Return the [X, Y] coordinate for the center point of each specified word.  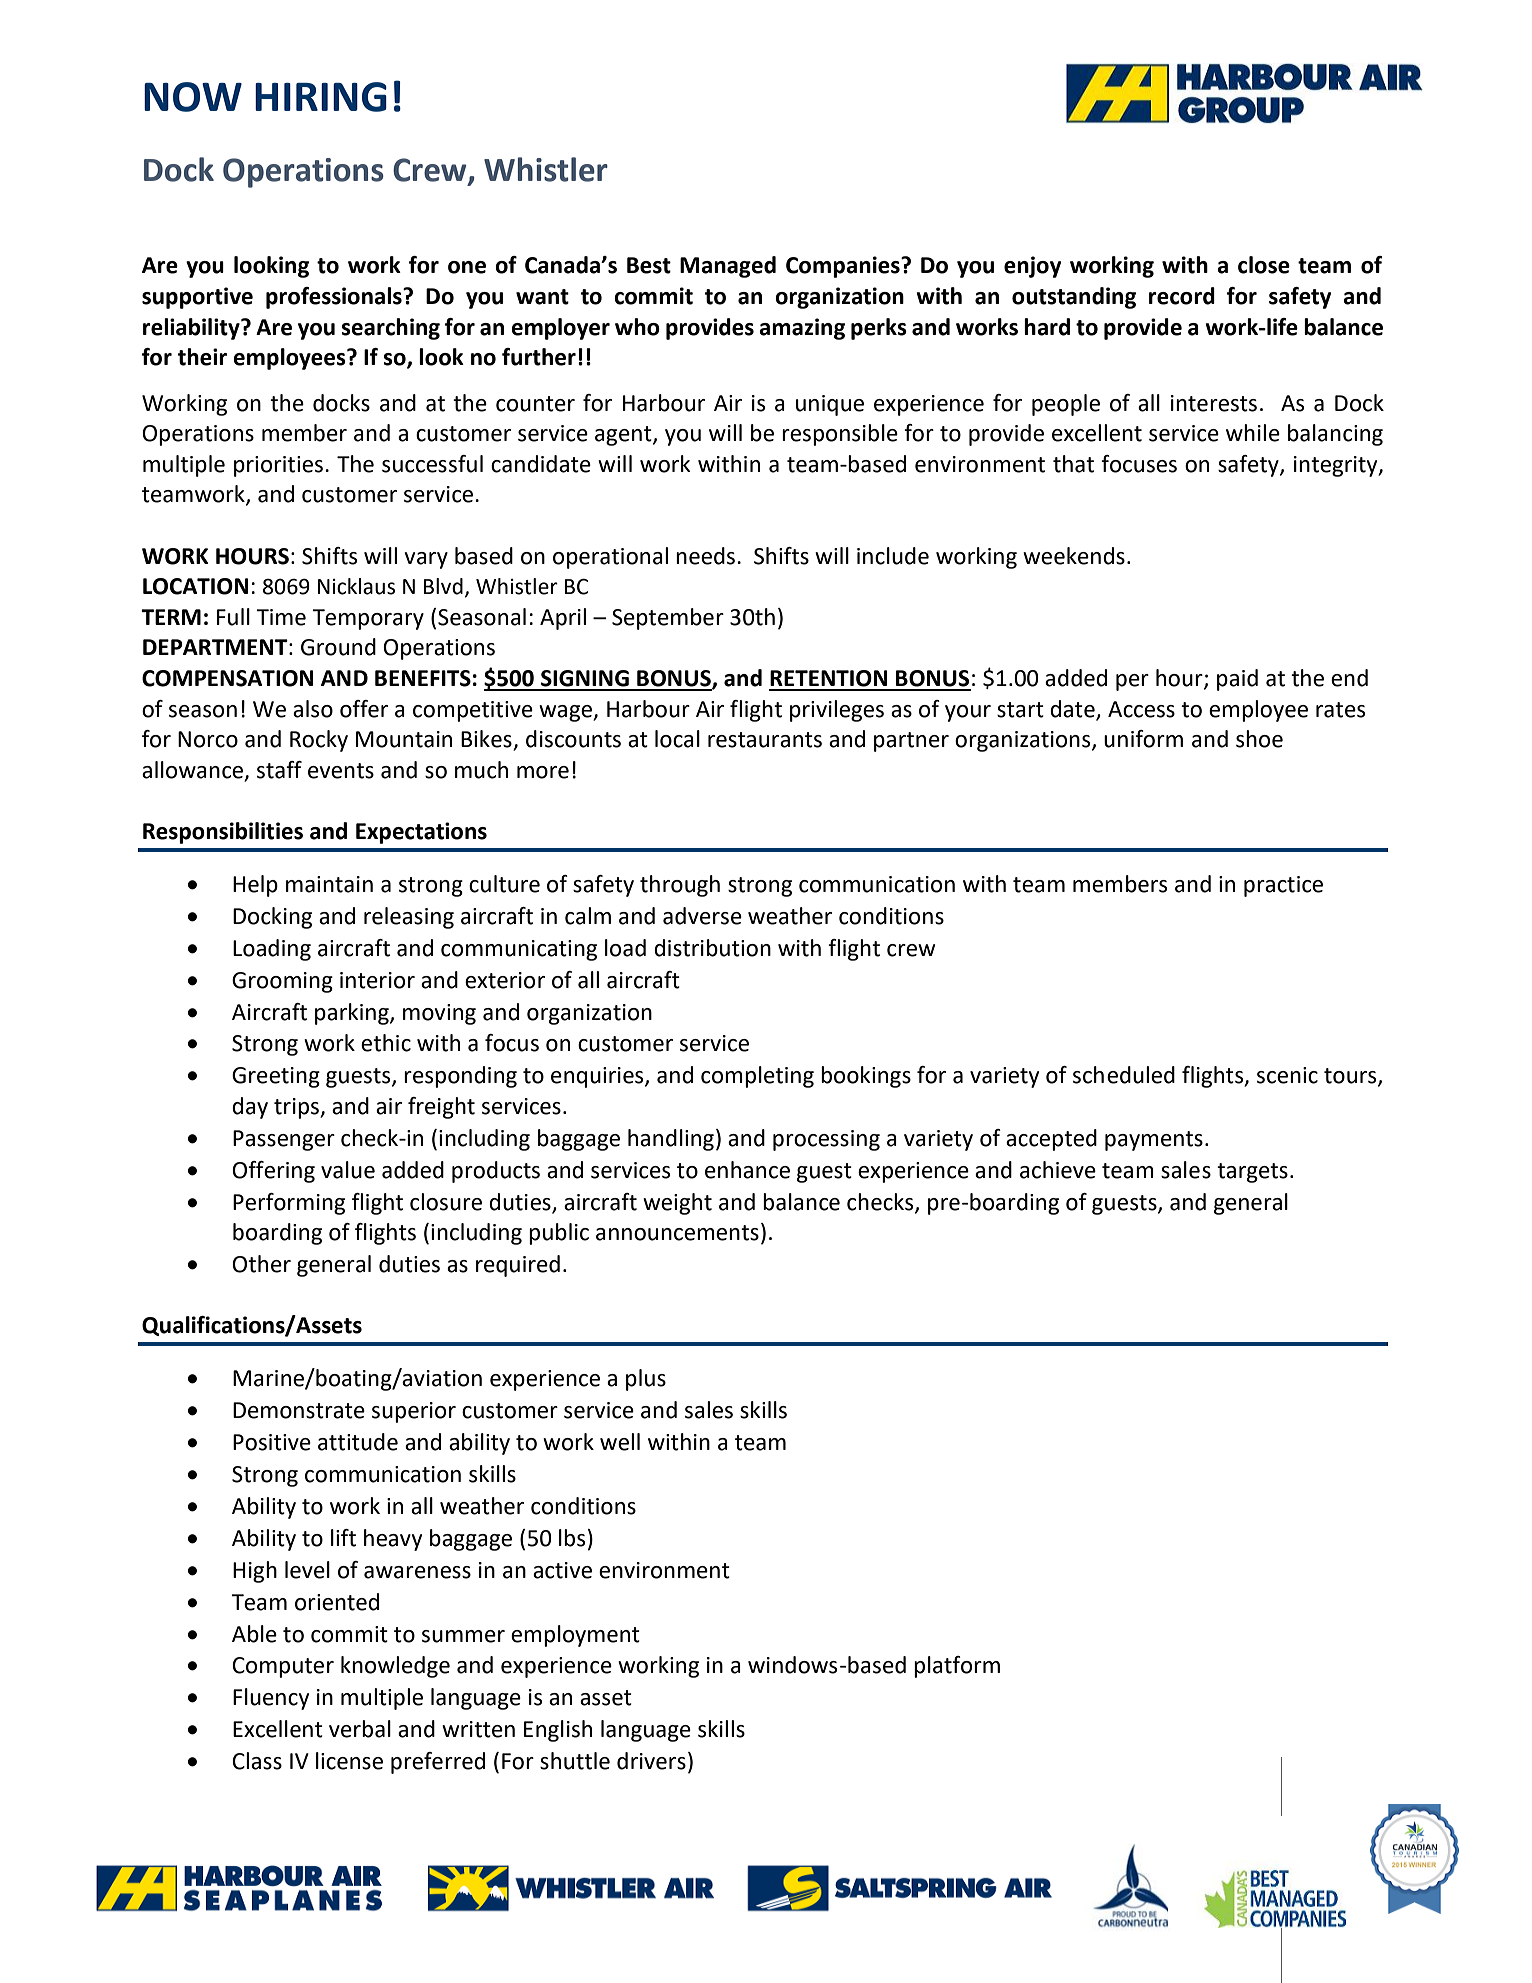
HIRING [321, 97]
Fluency [271, 1699]
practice [1283, 886]
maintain [329, 884]
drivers [651, 1761]
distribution [712, 948]
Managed [728, 267]
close [1264, 265]
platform [957, 1667]
